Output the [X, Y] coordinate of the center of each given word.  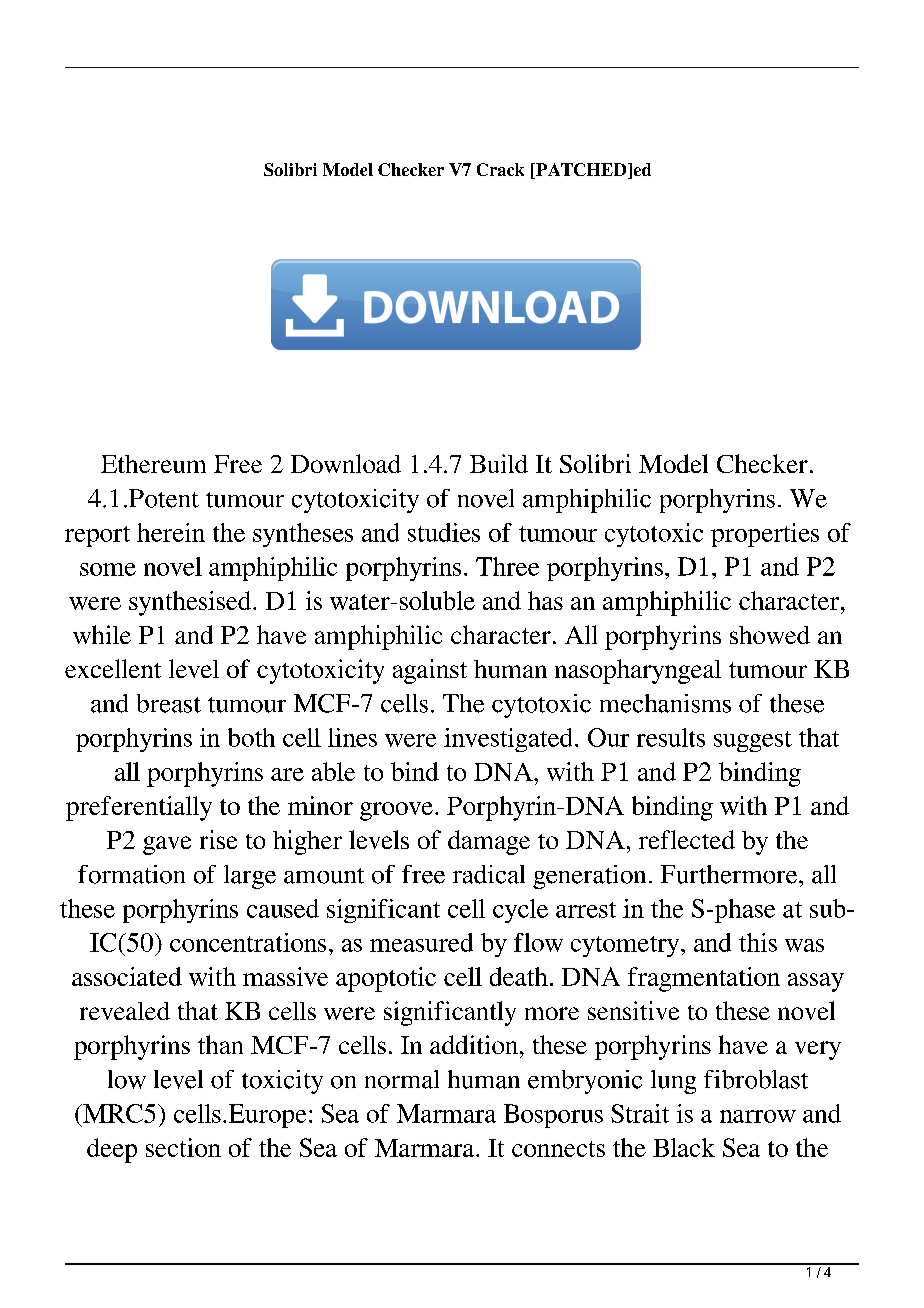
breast [169, 703]
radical [489, 874]
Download [346, 463]
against [430, 671]
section [183, 1147]
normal [402, 1079]
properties [765, 535]
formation [131, 874]
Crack [500, 169]
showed [770, 635]
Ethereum [153, 464]
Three [507, 566]
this [758, 942]
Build [499, 463]
